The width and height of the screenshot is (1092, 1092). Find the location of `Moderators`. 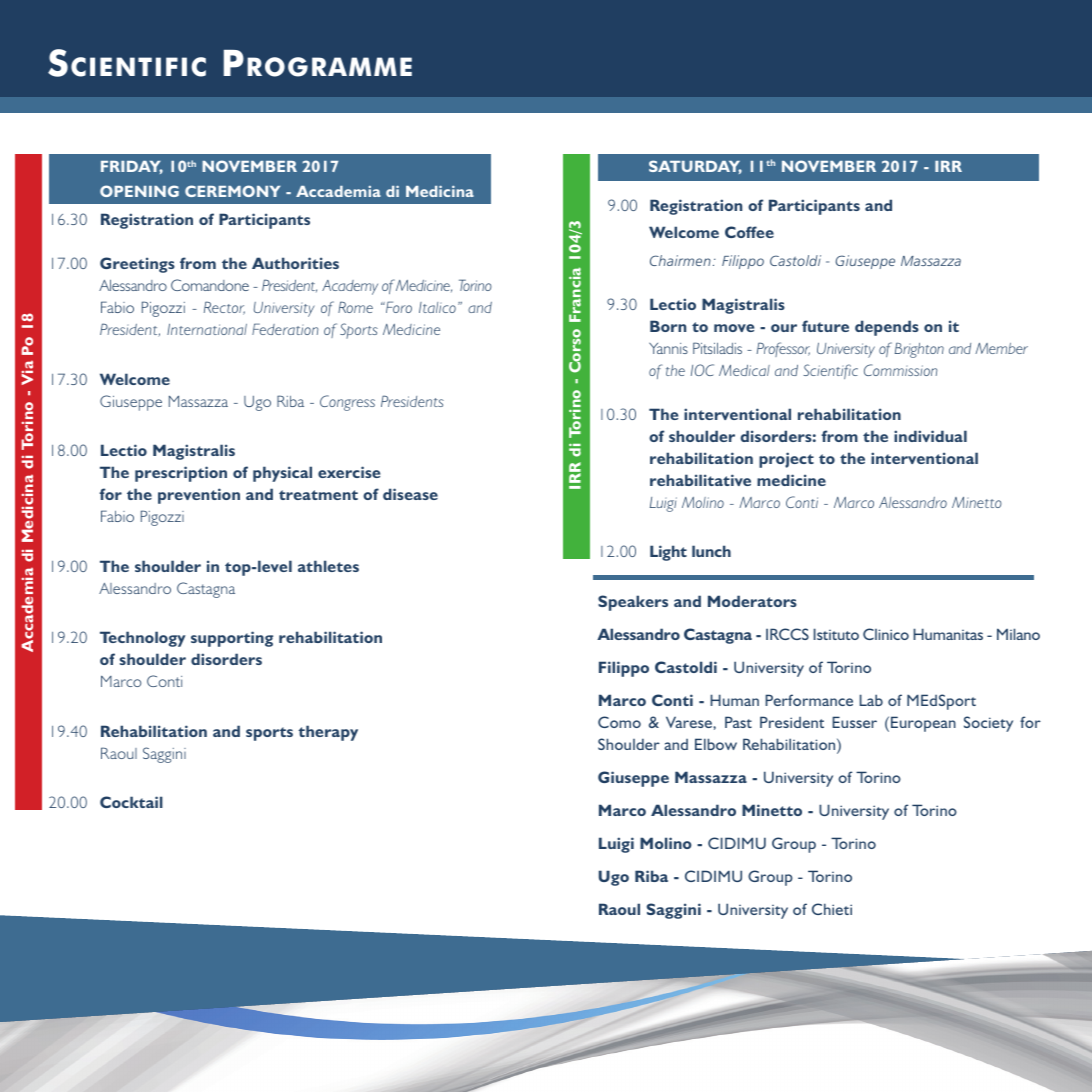

Moderators is located at coordinates (752, 601).
